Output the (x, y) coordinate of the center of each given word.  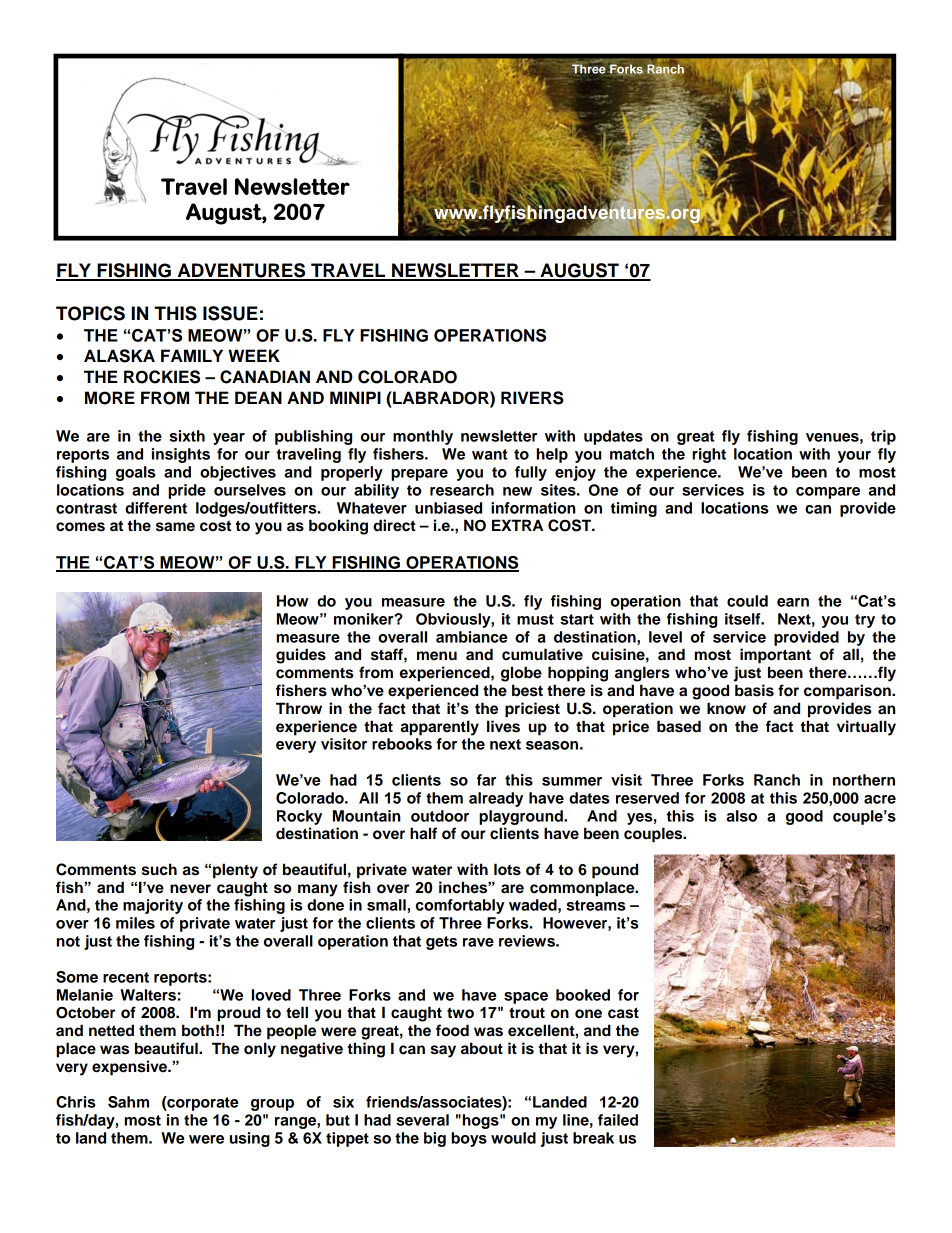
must (535, 619)
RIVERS (532, 398)
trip (883, 437)
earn (793, 602)
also (741, 816)
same (175, 527)
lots (507, 869)
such (159, 869)
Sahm (128, 1102)
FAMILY (192, 355)
